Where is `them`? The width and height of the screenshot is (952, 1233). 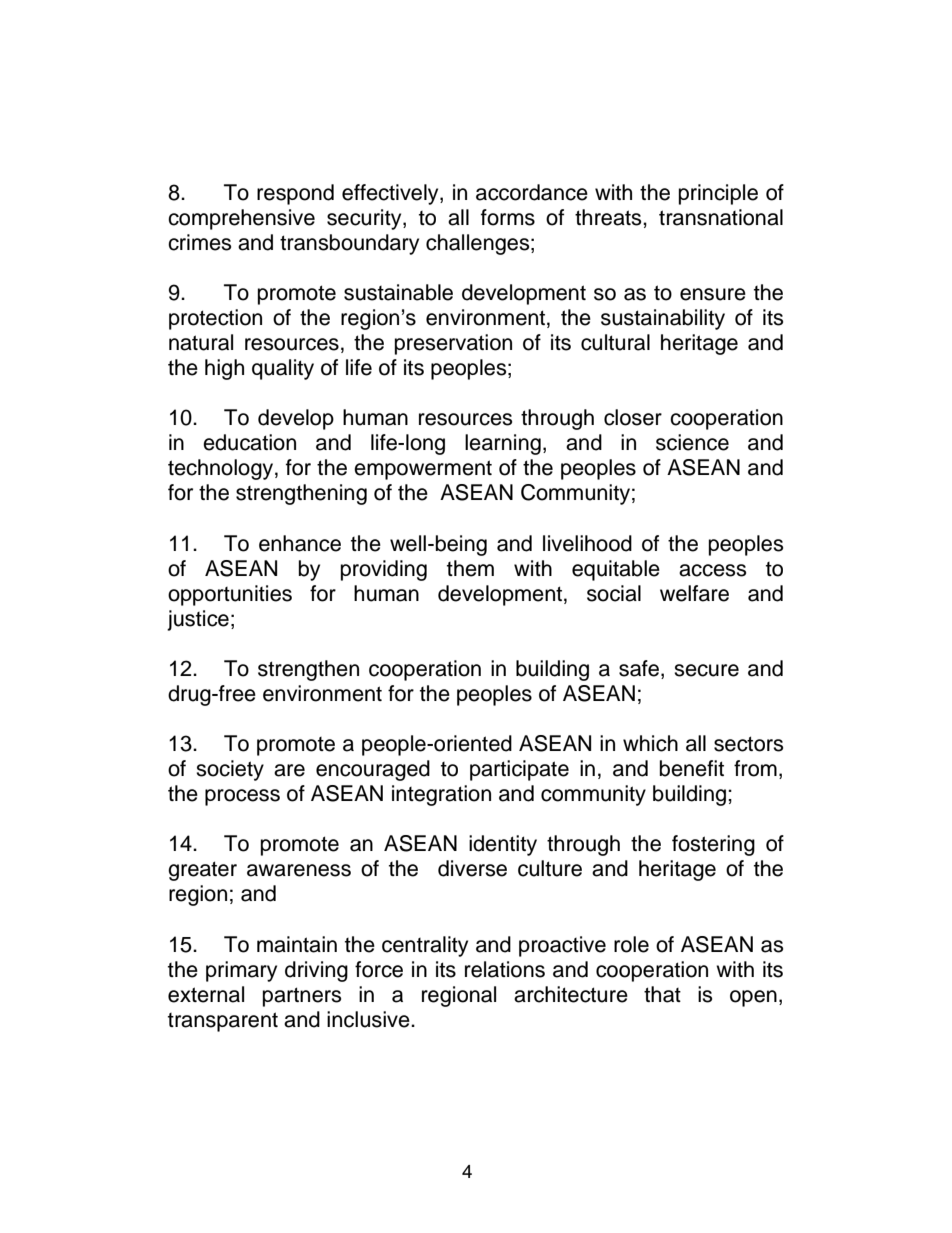
them is located at coordinates (470, 568).
